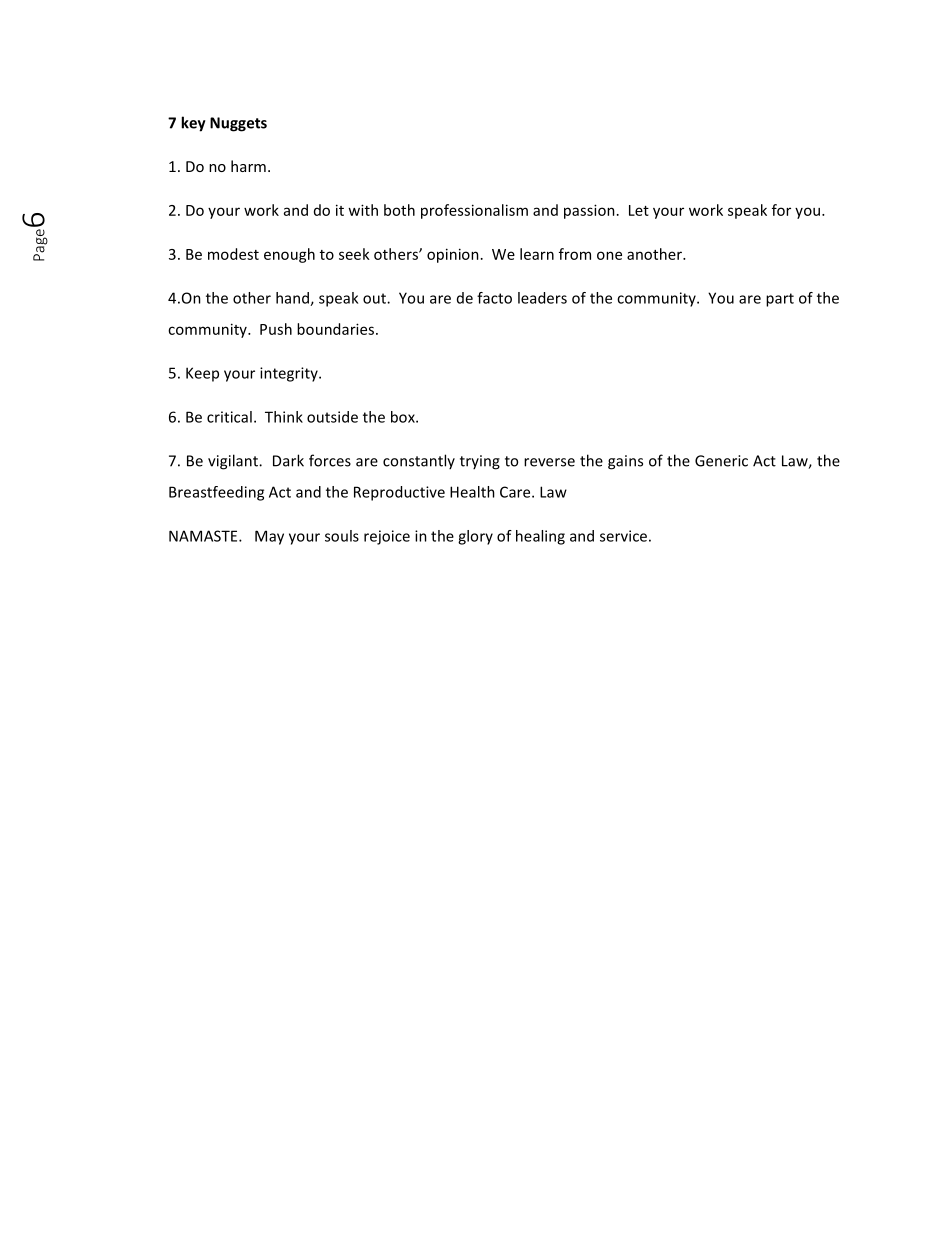  I want to click on May, so click(269, 537).
